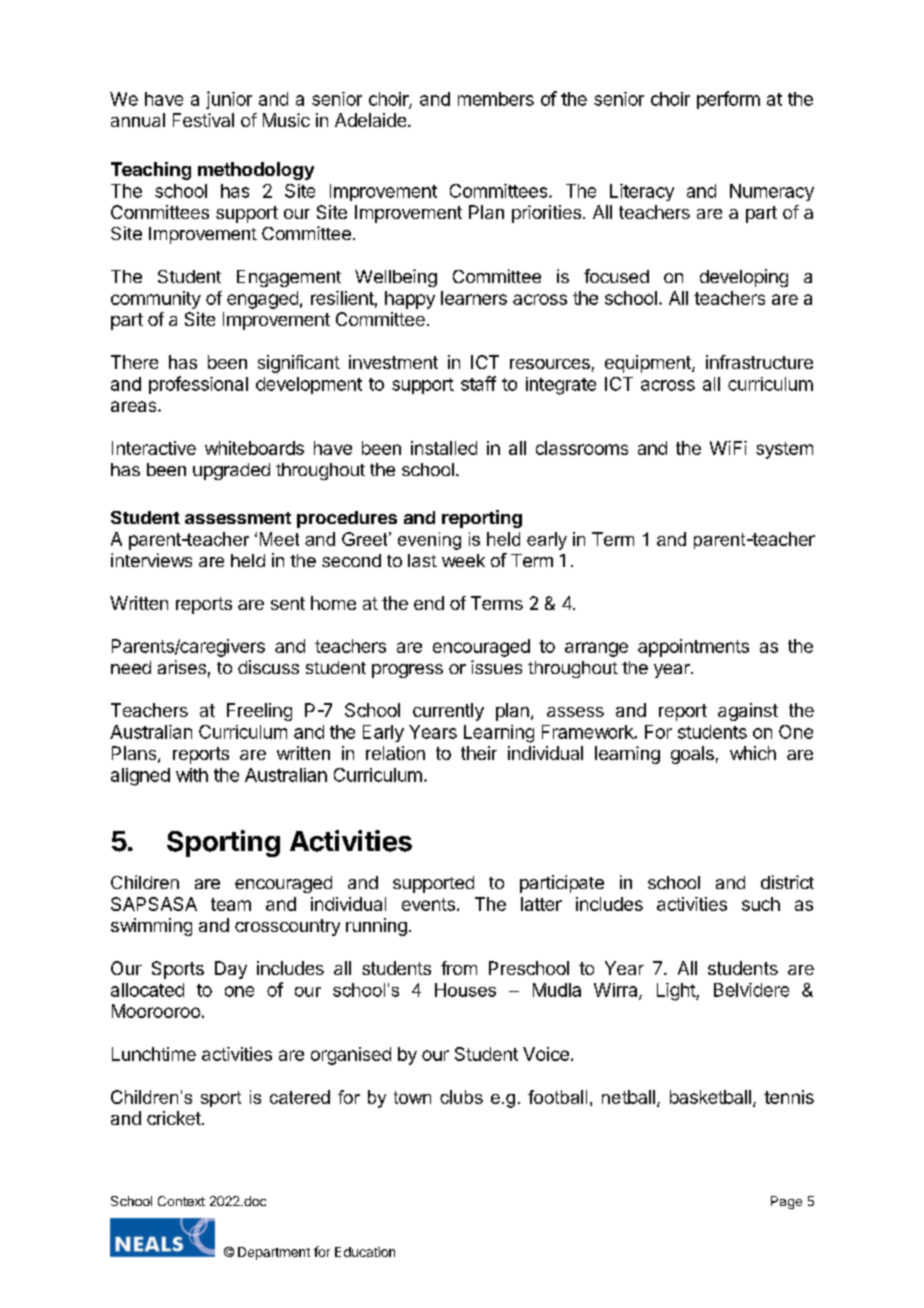  What do you see at coordinates (231, 471) in the screenshot?
I see `upgraded` at bounding box center [231, 471].
